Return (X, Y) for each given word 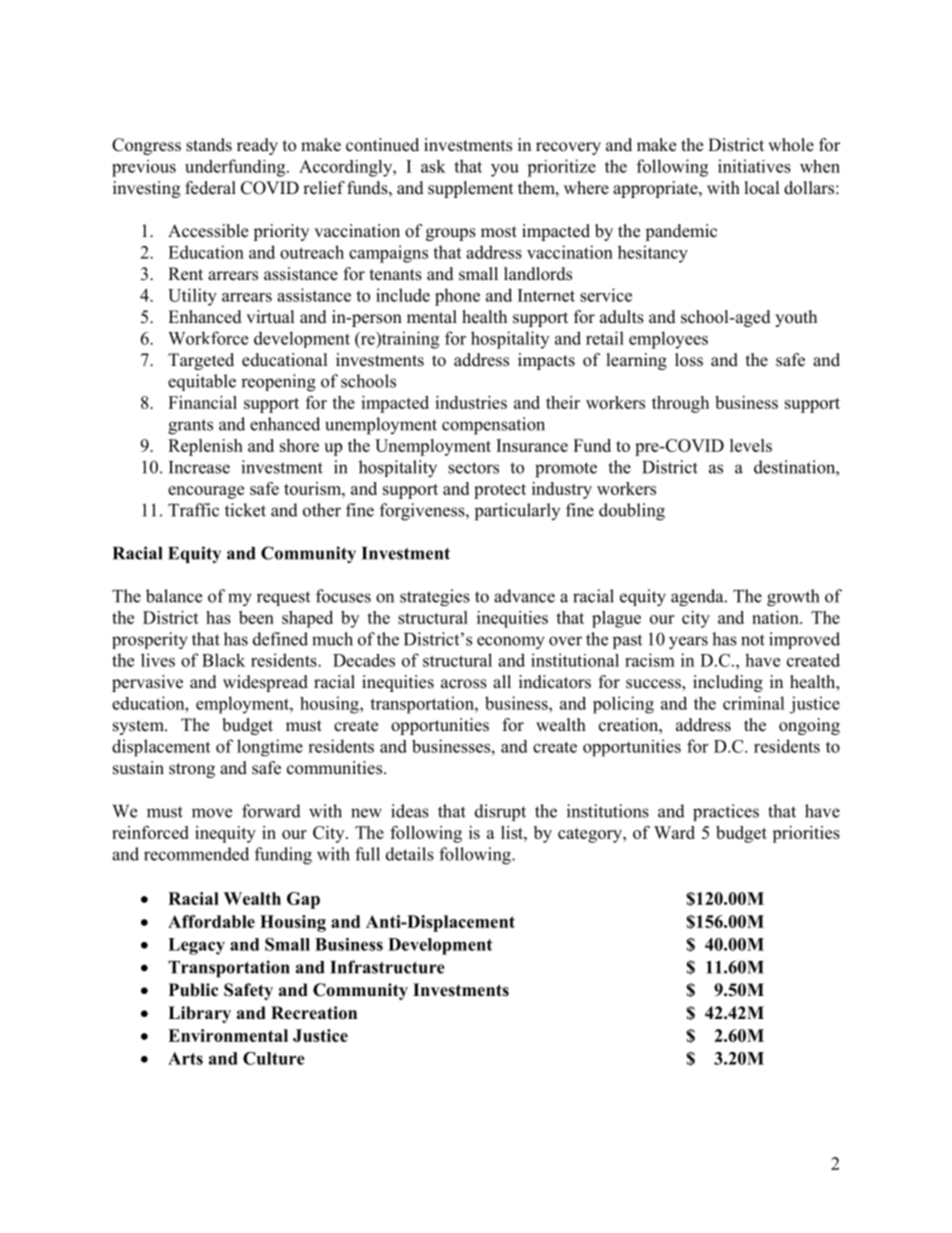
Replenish (205, 447)
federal (210, 188)
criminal (754, 703)
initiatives (754, 166)
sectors (473, 468)
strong (192, 770)
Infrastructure (387, 967)
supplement (470, 189)
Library (199, 1014)
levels (751, 445)
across (464, 684)
